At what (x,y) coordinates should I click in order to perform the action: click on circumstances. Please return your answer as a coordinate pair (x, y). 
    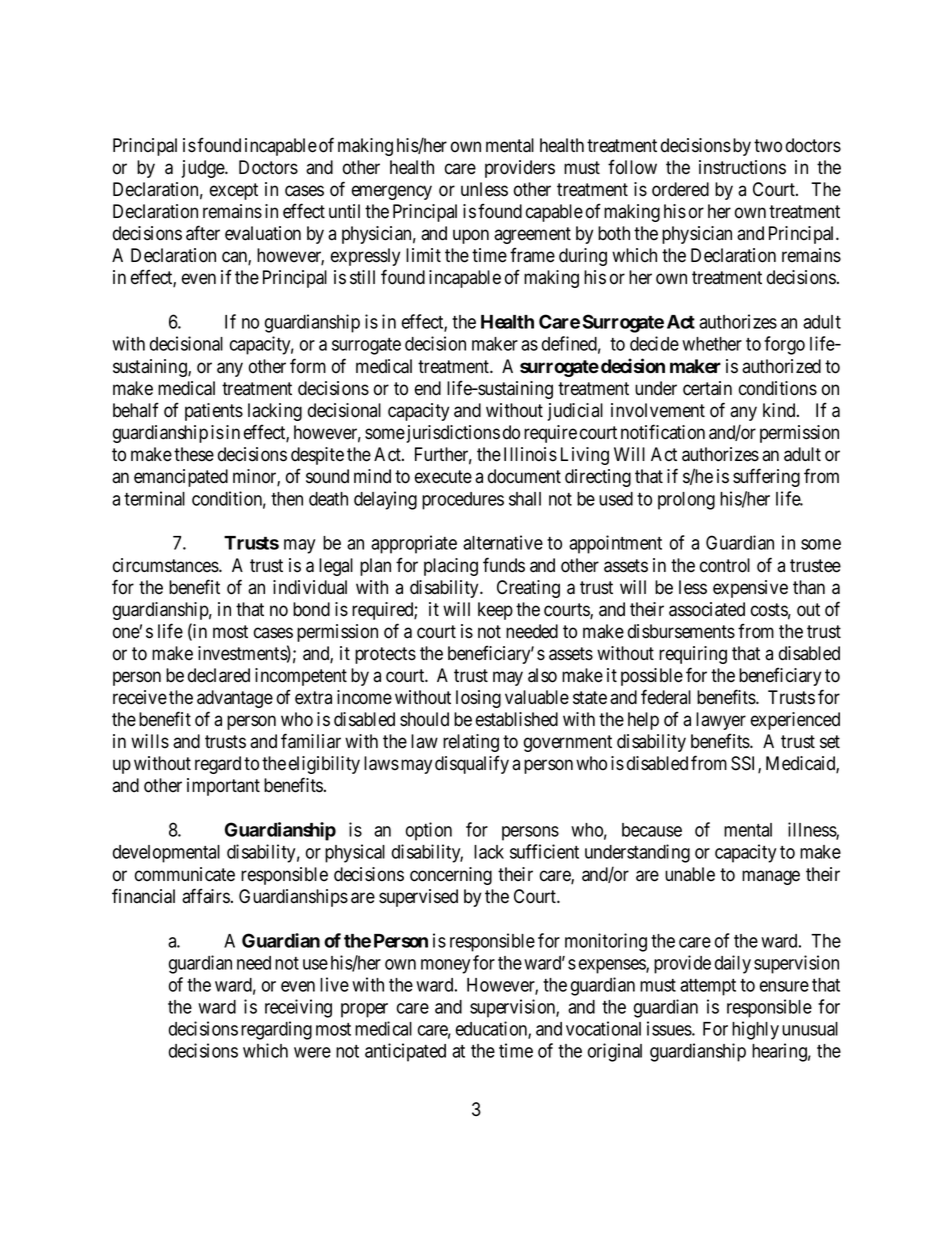
    Looking at the image, I should click on (166, 565).
